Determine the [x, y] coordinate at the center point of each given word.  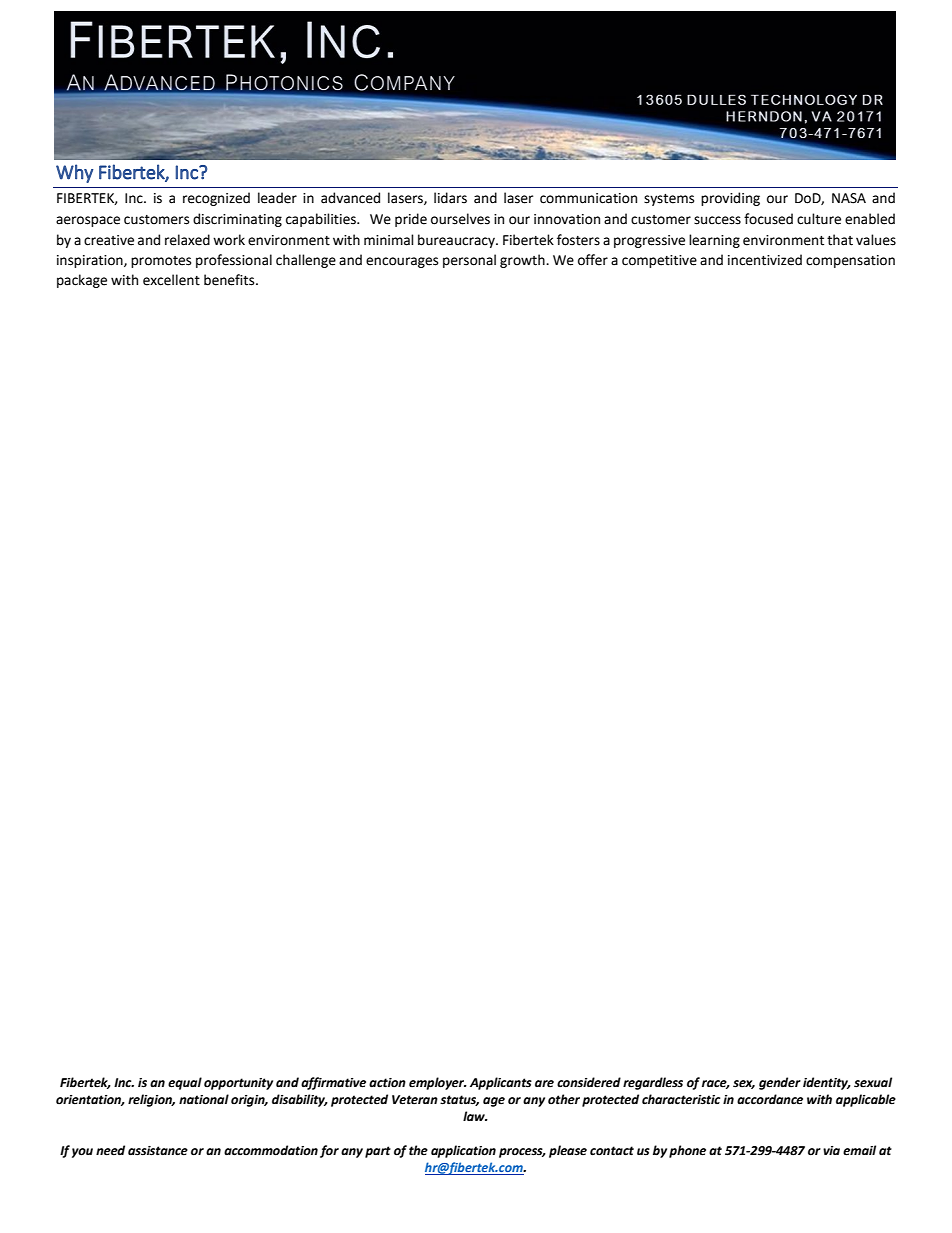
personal [469, 261]
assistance [158, 1151]
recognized [216, 199]
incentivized [765, 260]
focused [768, 219]
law [475, 1116]
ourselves [460, 219]
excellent [171, 280]
